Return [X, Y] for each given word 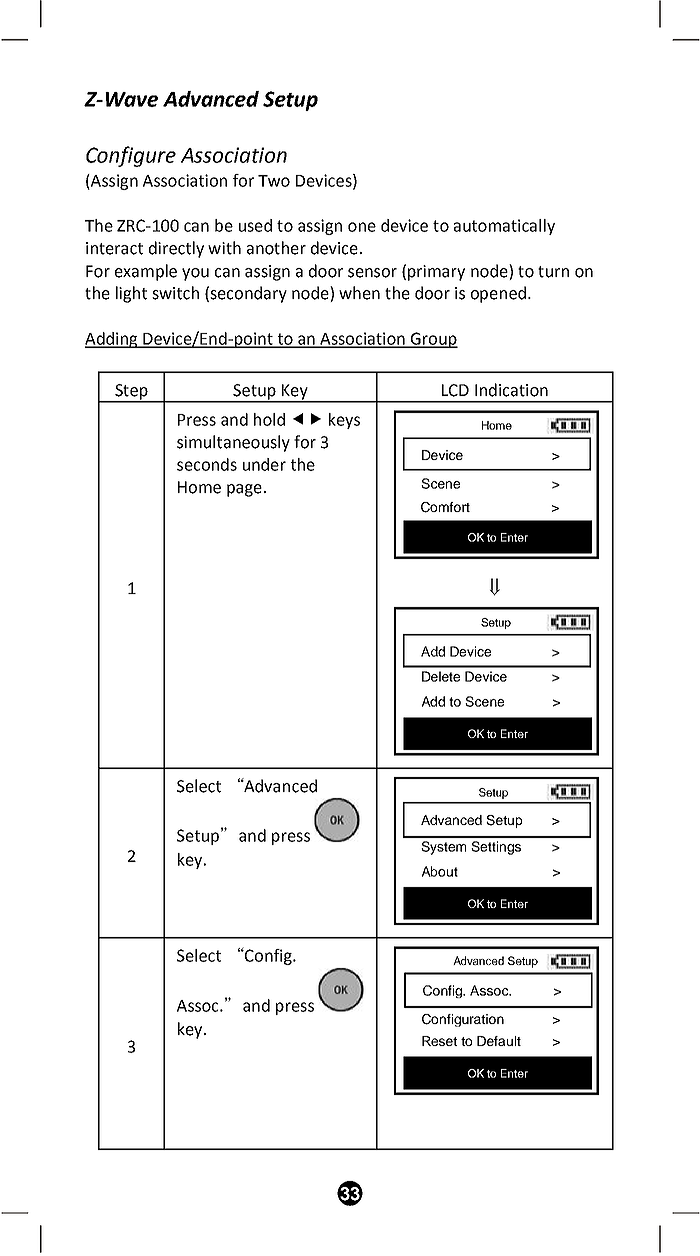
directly [176, 249]
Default [499, 1041]
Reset [439, 1041]
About [440, 871]
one [362, 227]
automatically [504, 227]
